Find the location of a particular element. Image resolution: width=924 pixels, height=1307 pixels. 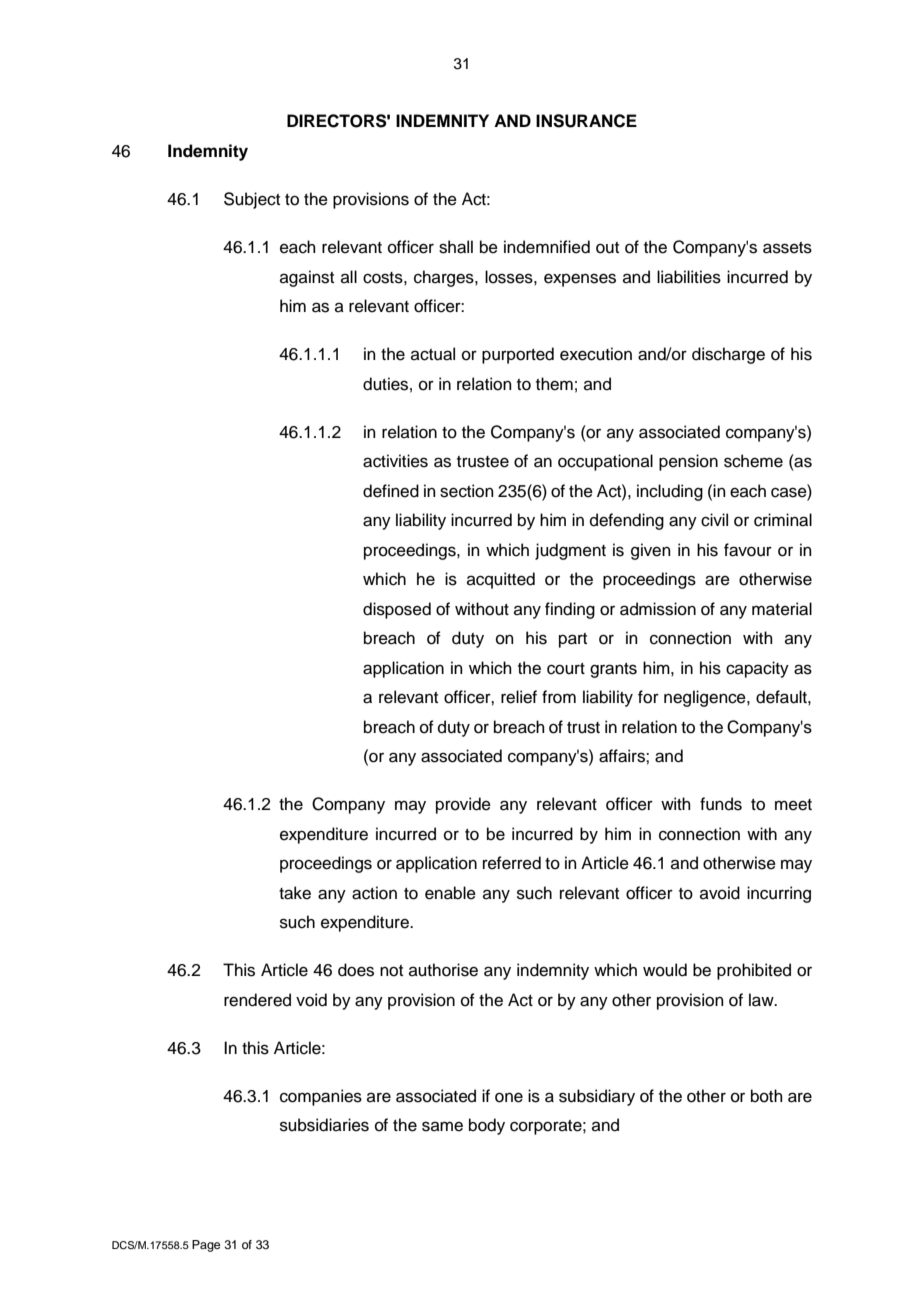

scheme is located at coordinates (753, 461).
